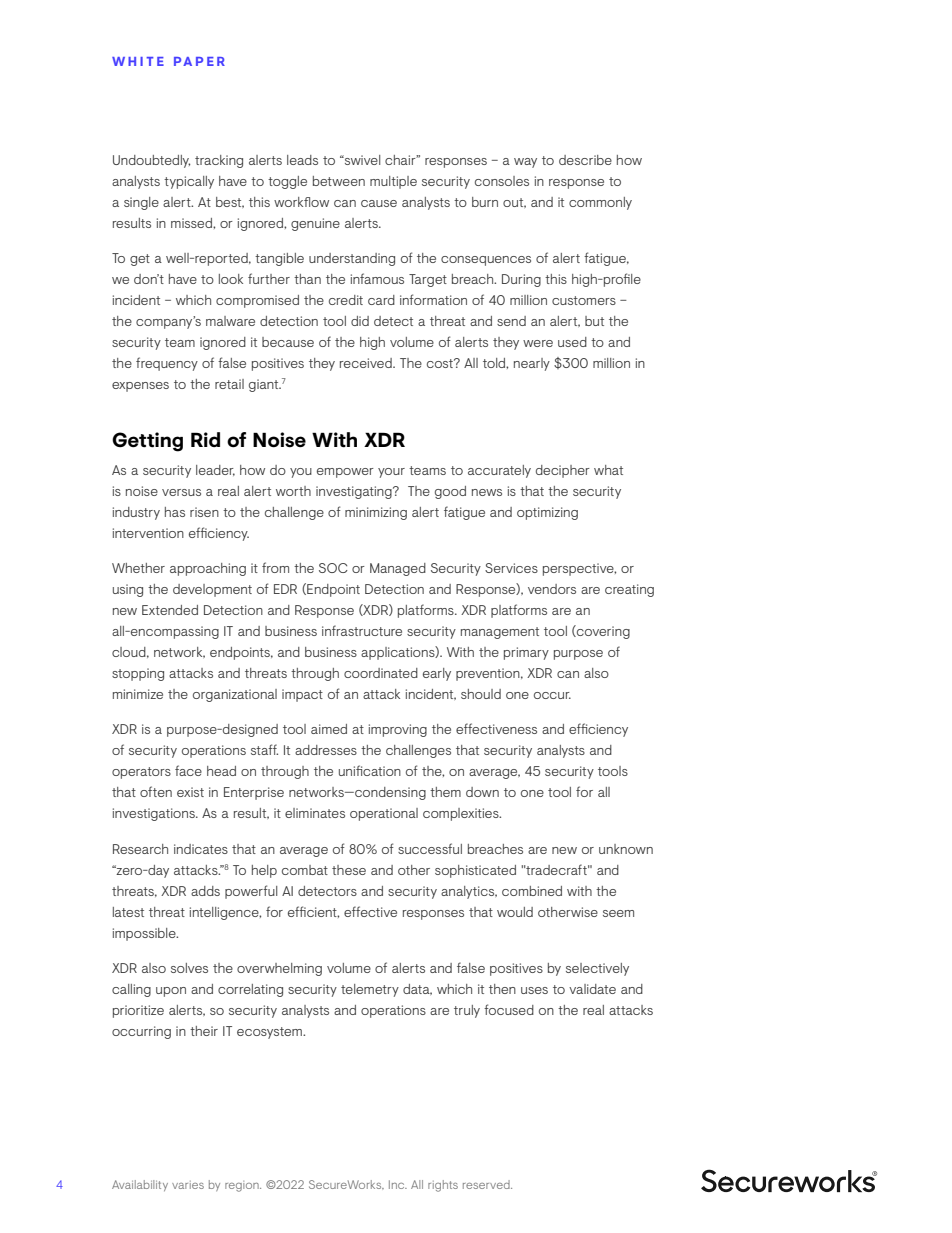 The height and width of the page is (1233, 952). What do you see at coordinates (547, 513) in the page?
I see `optimizing` at bounding box center [547, 513].
